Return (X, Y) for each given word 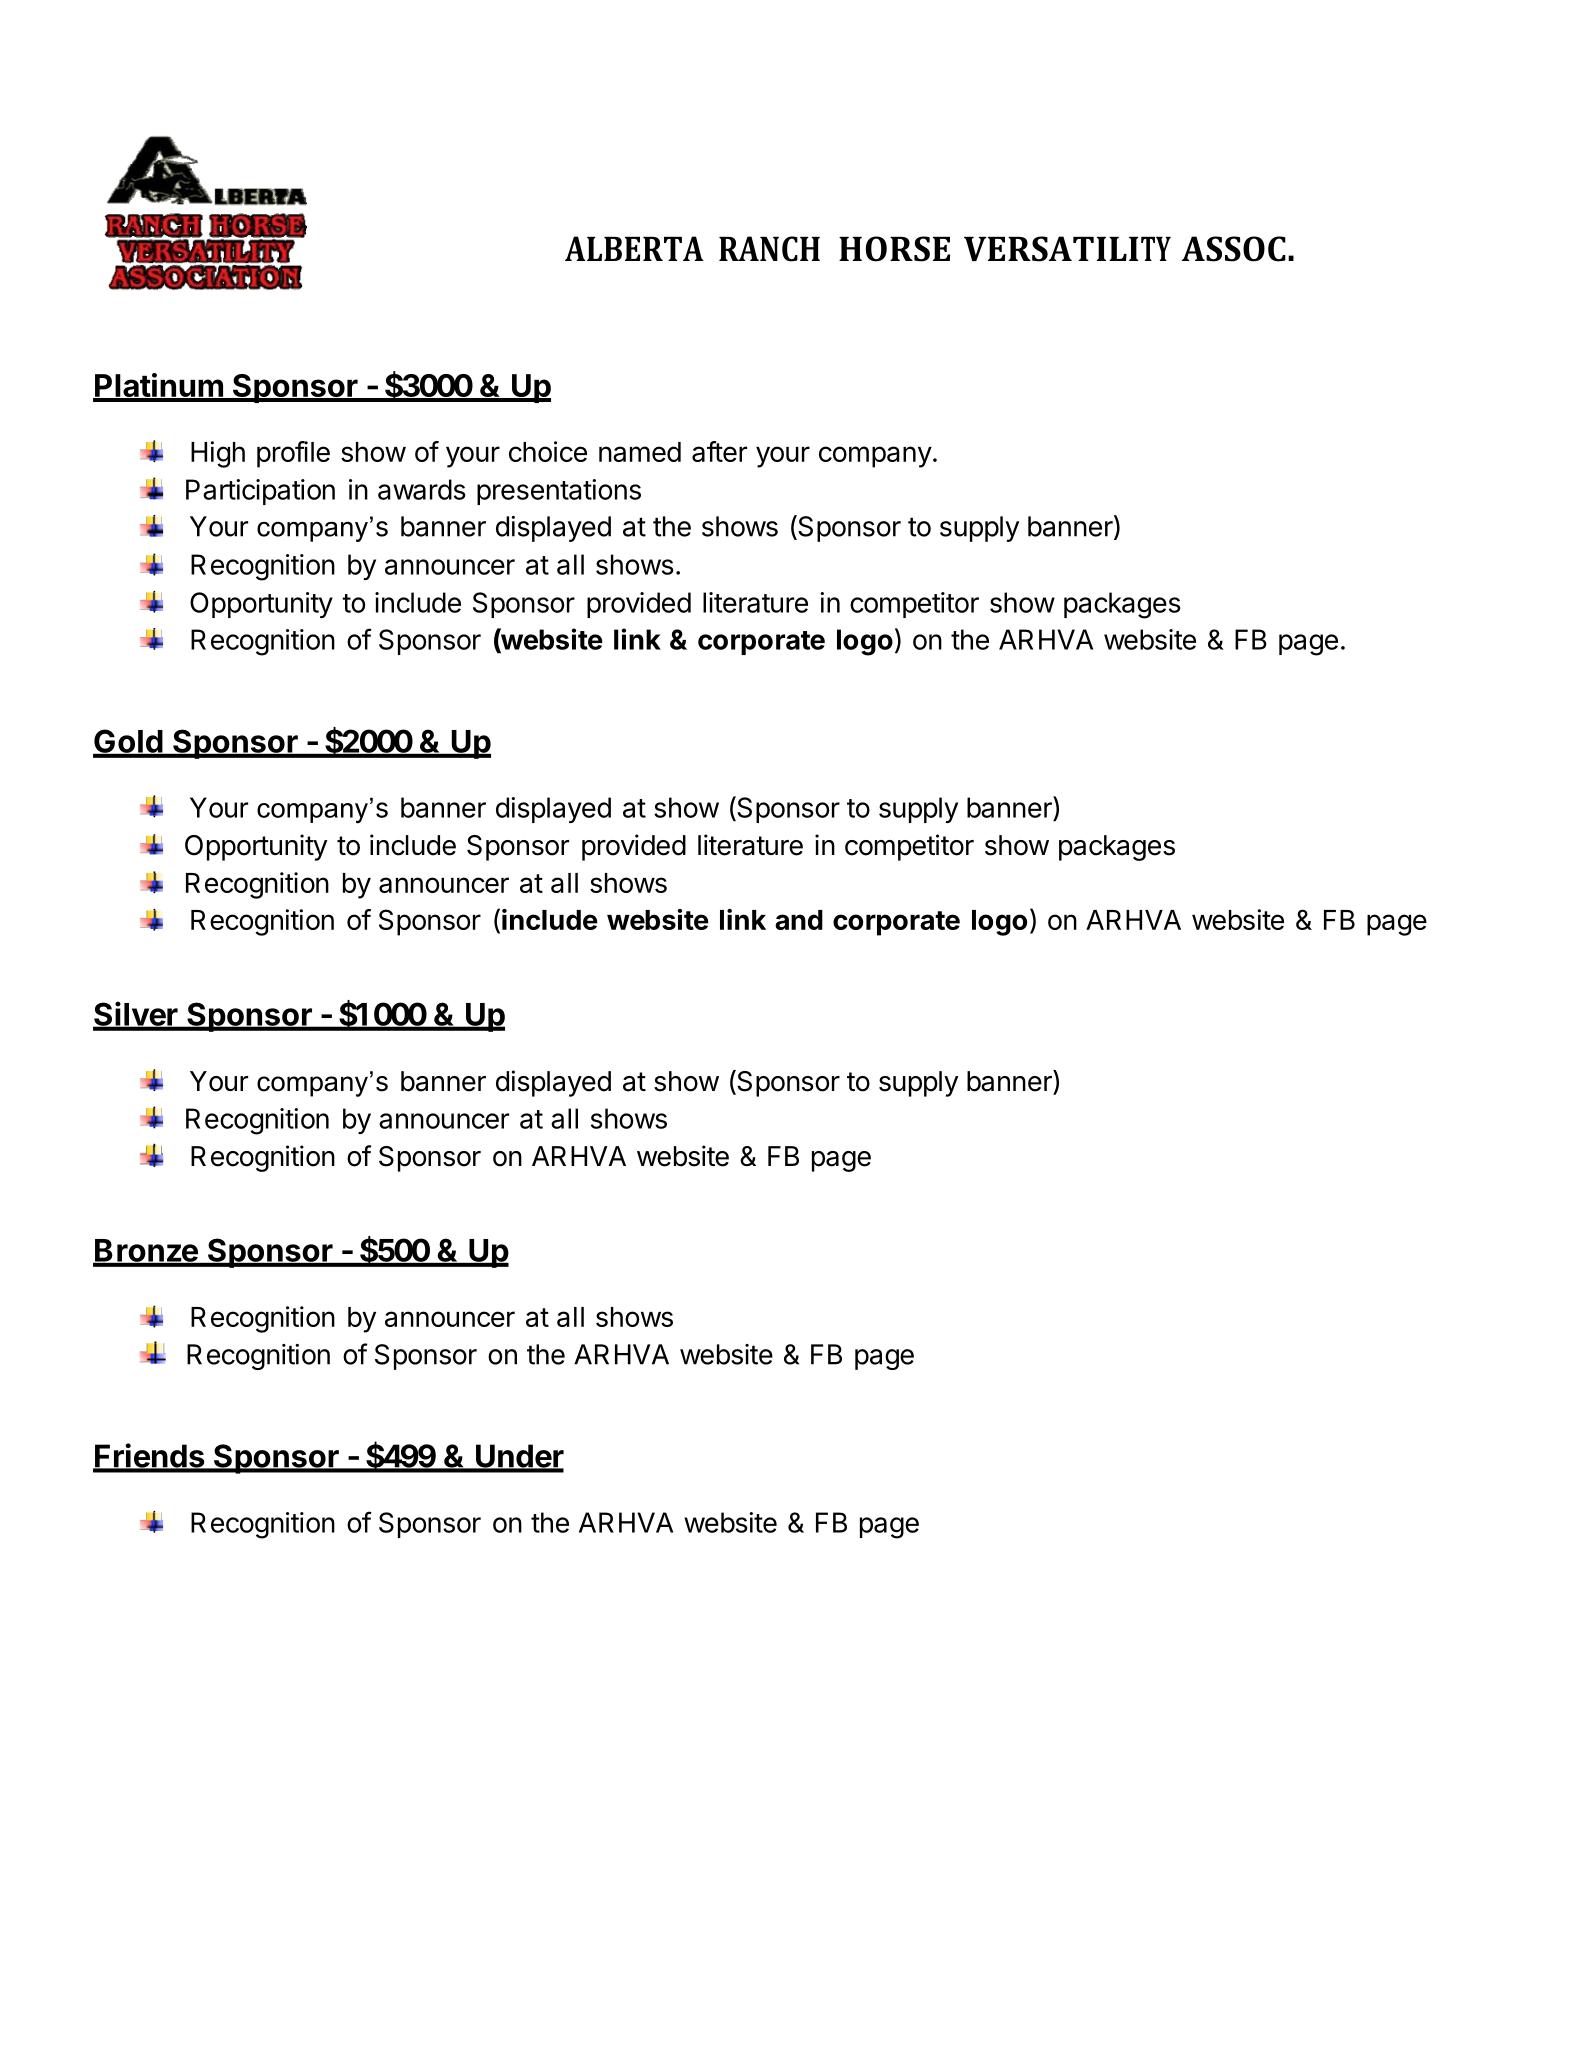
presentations (559, 492)
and (799, 920)
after (719, 451)
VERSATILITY (1067, 249)
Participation (260, 492)
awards (422, 489)
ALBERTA (634, 248)
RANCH (769, 249)
